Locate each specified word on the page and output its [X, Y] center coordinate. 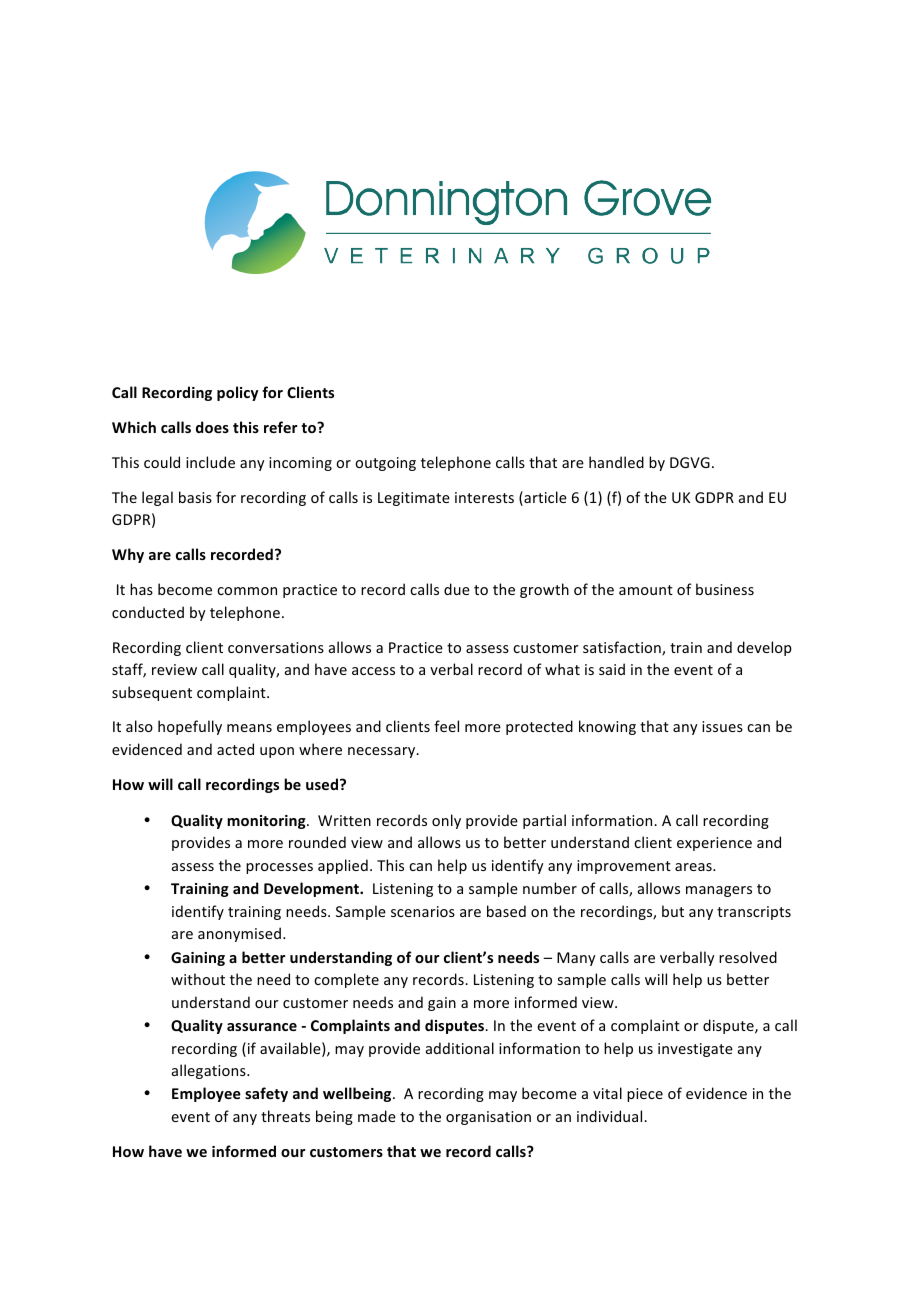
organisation [488, 1118]
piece [645, 1095]
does [212, 427]
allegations [210, 1071]
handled [616, 462]
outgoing [385, 464]
